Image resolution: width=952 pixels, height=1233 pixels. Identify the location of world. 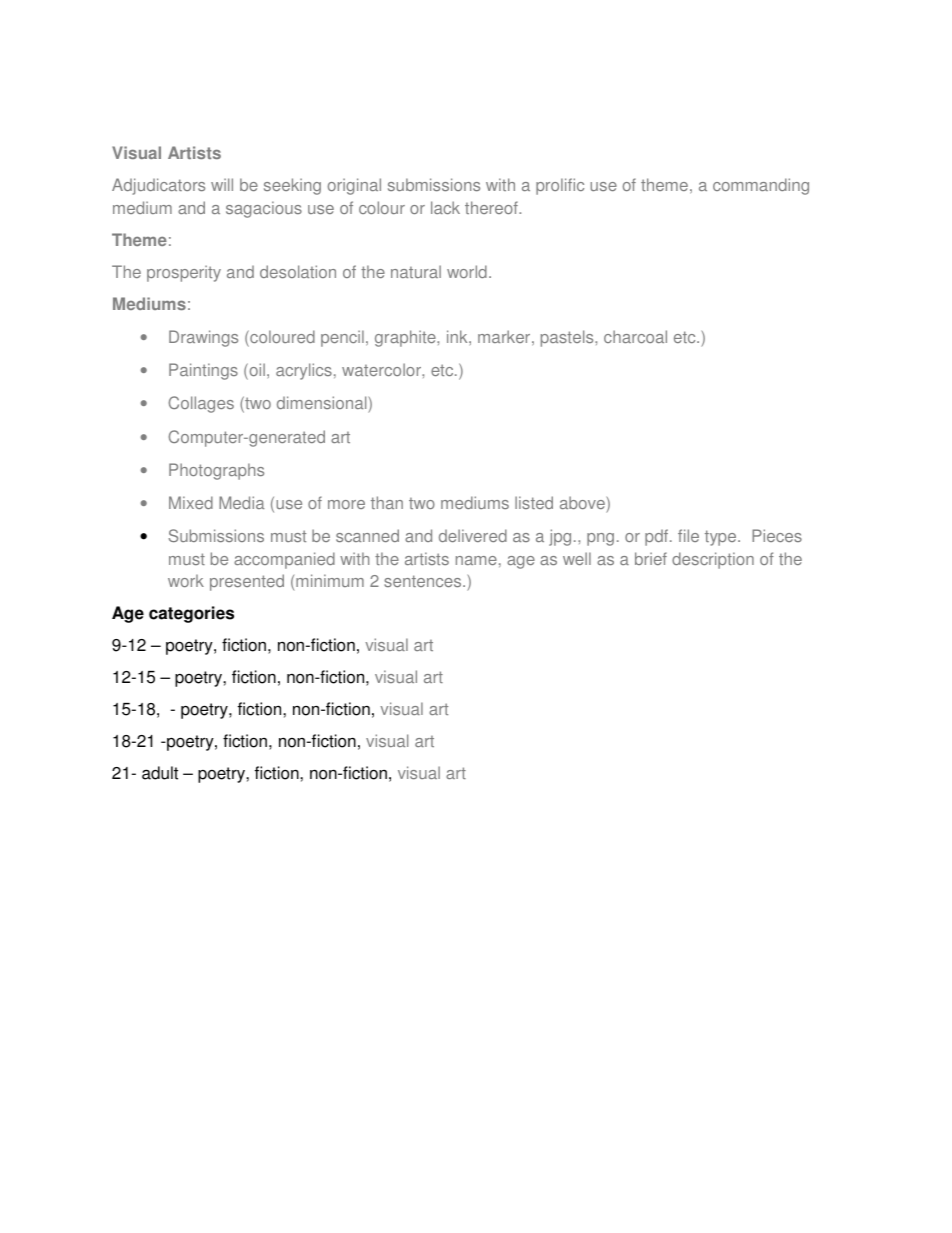
(467, 271).
